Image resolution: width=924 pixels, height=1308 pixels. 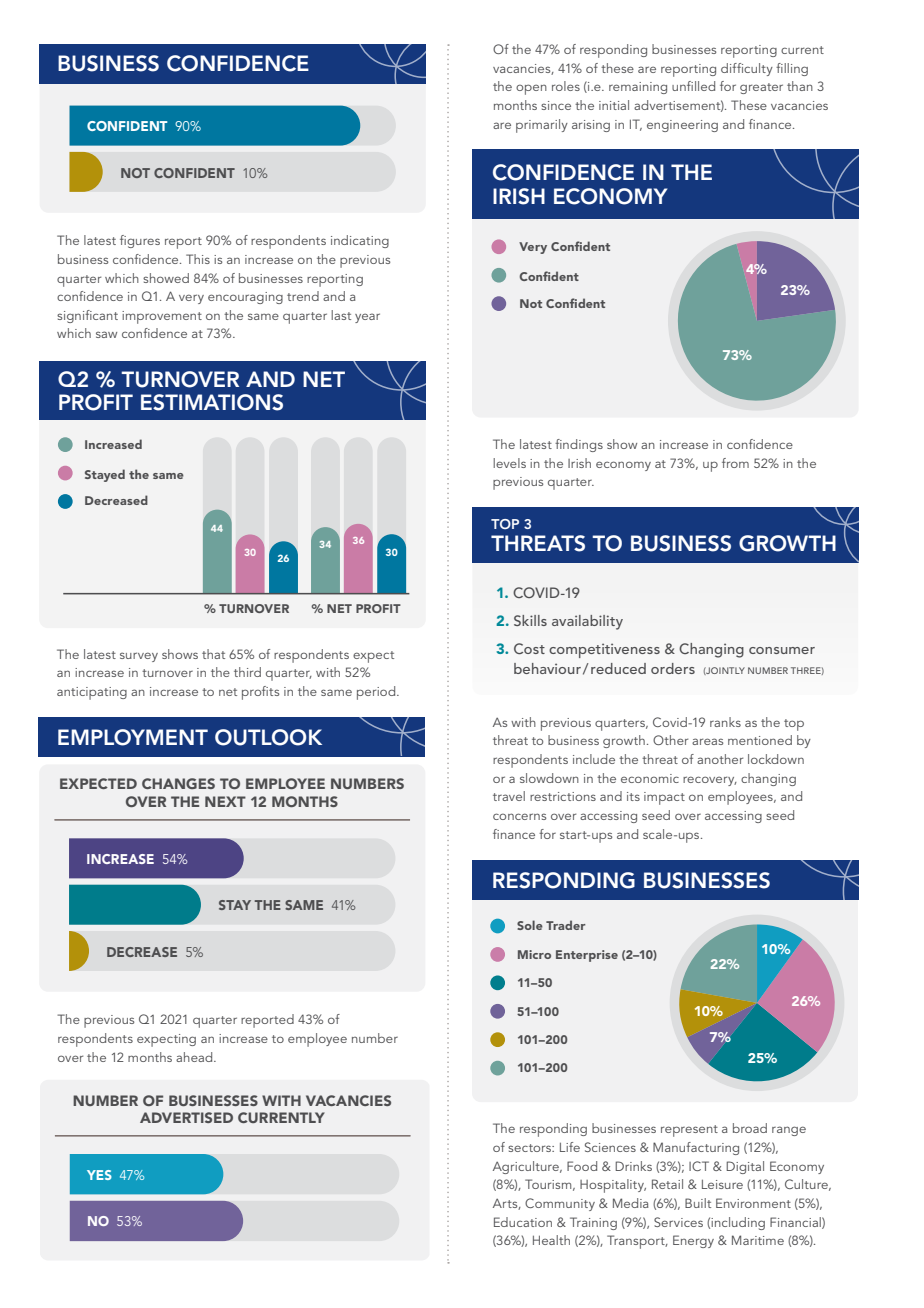 I want to click on year, so click(x=367, y=318).
